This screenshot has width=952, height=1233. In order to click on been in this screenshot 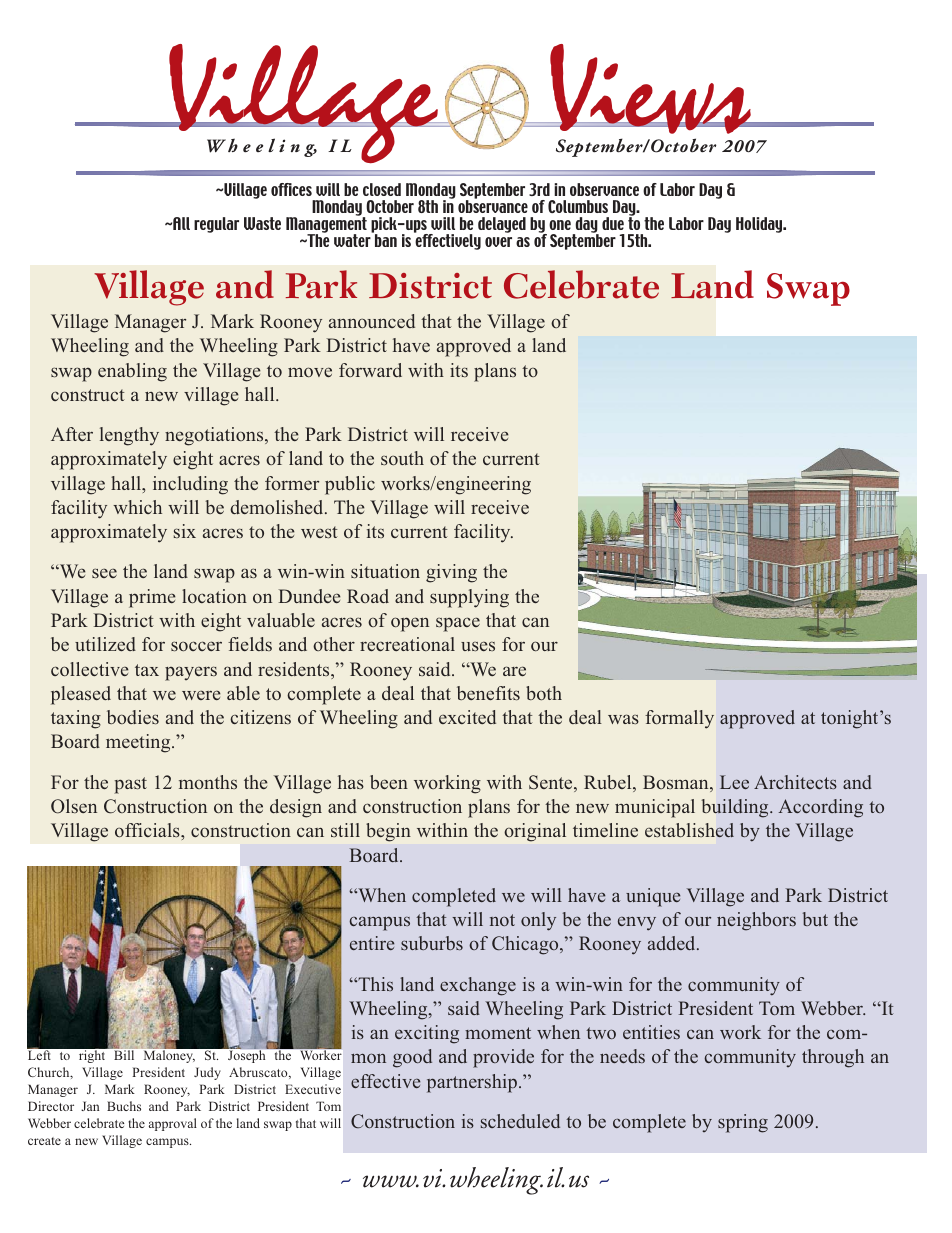, I will do `click(389, 782)`.
